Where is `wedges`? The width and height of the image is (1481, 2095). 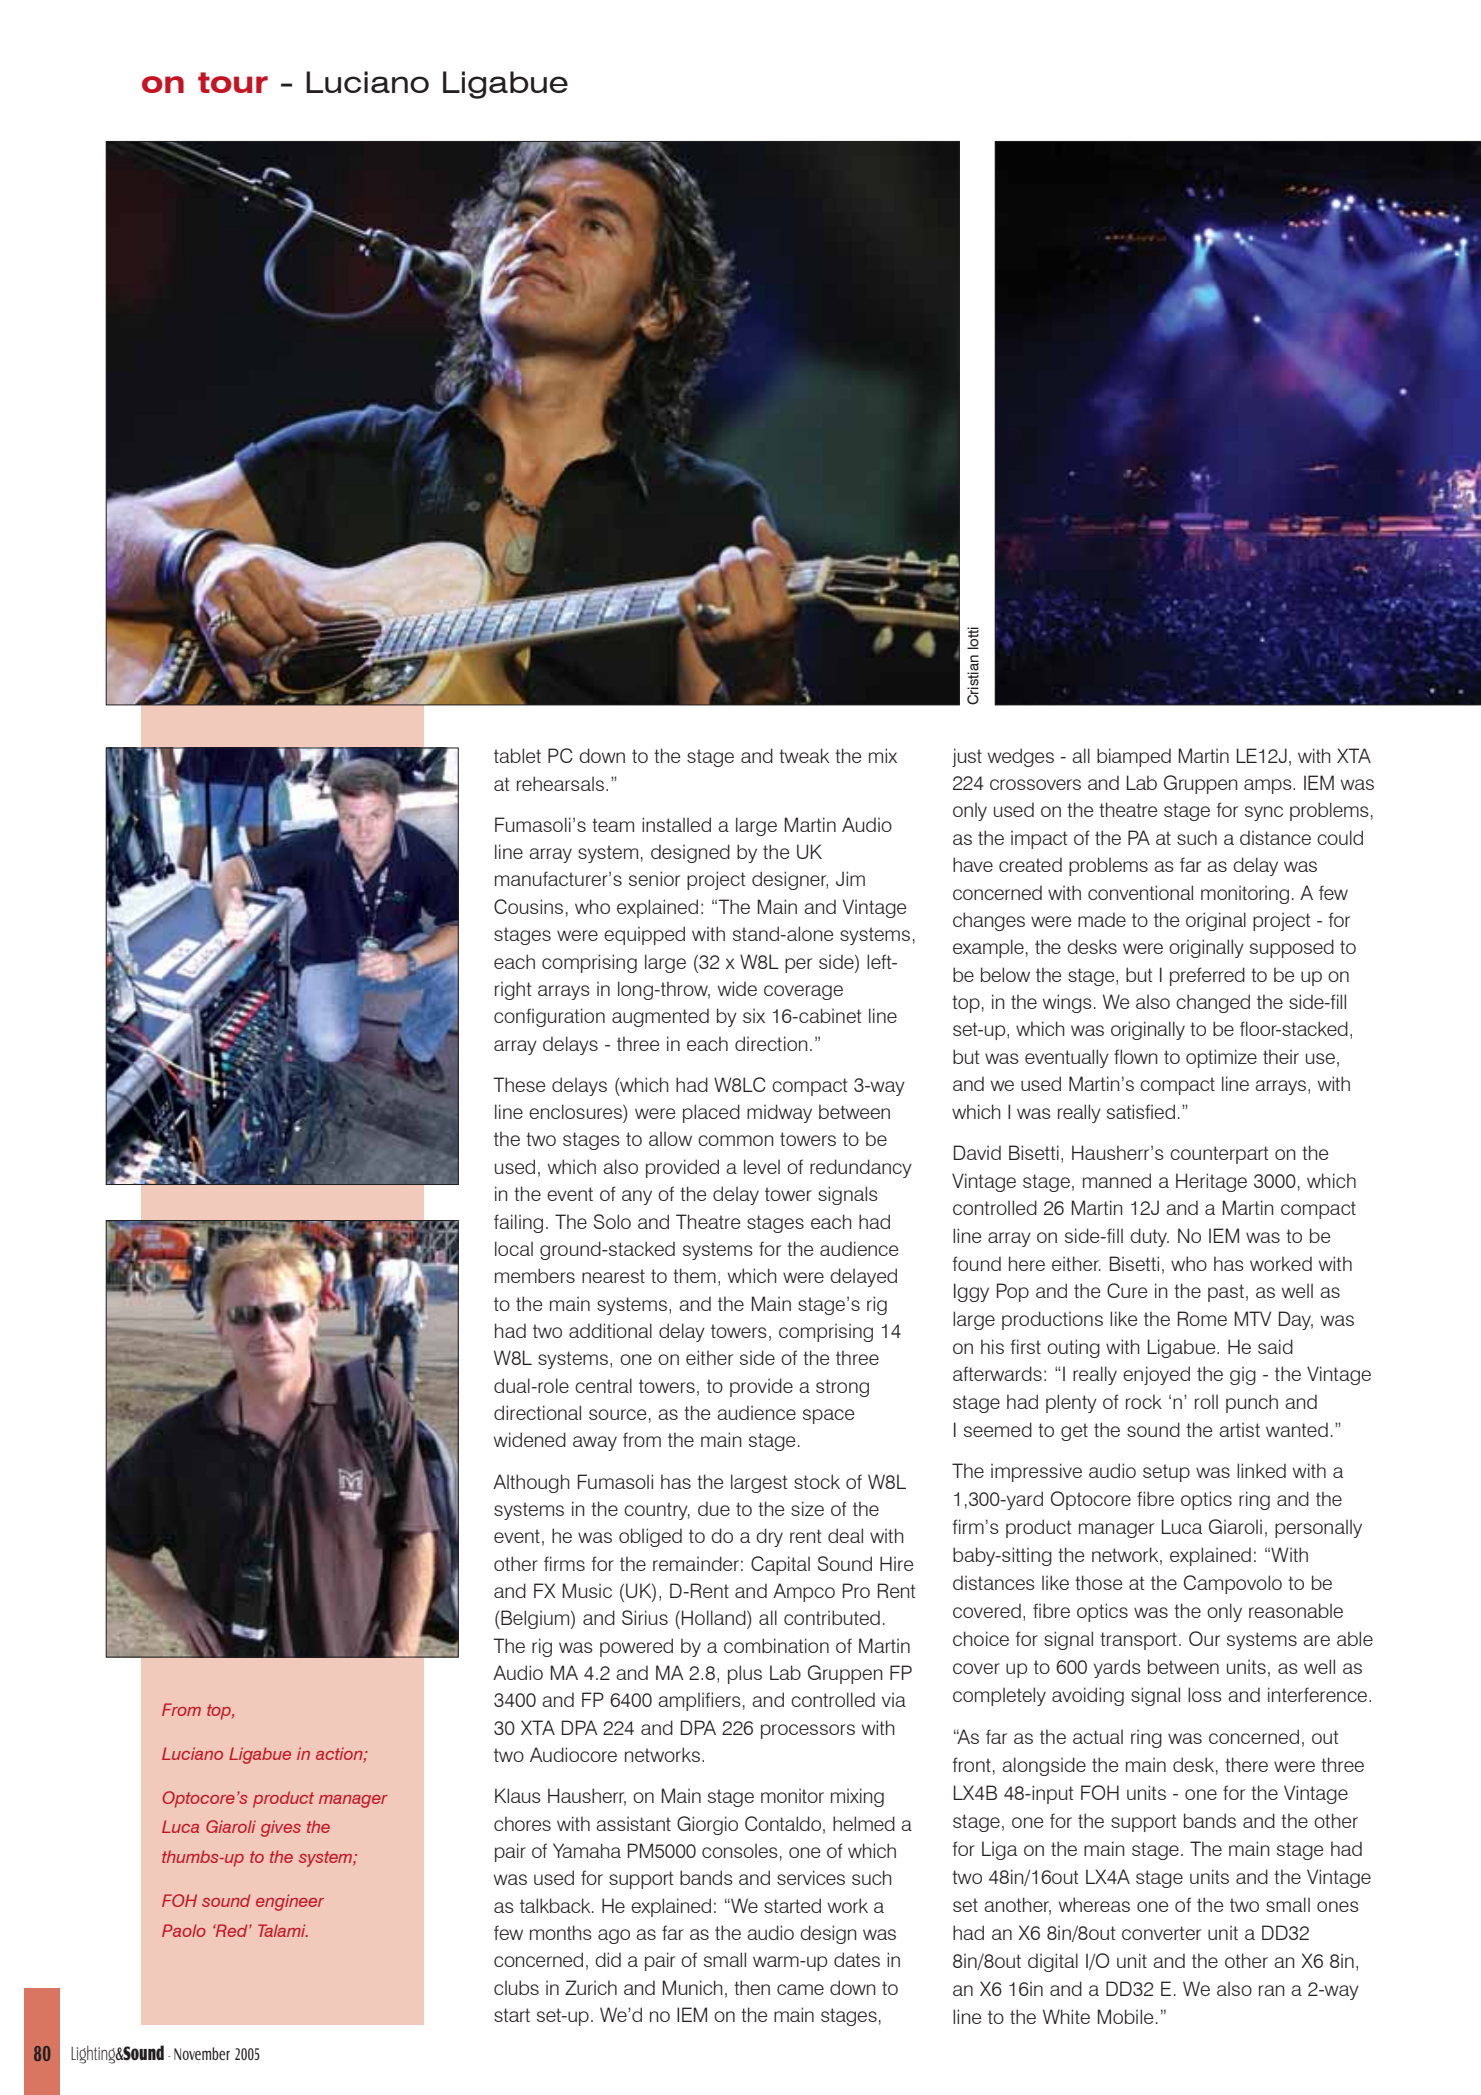
wedges is located at coordinates (1021, 757).
